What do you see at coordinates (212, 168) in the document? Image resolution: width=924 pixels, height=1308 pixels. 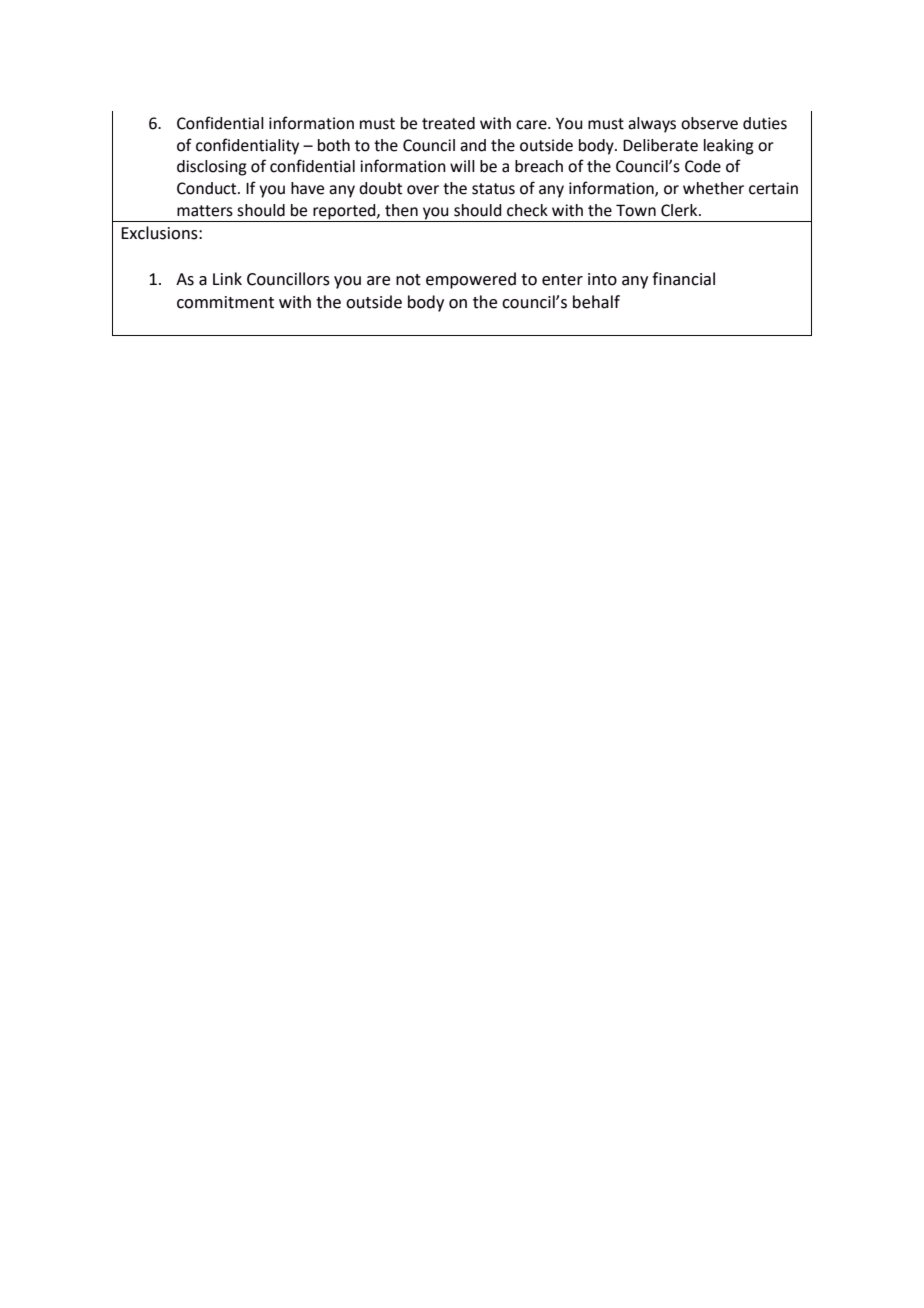 I see `disclosing` at bounding box center [212, 168].
